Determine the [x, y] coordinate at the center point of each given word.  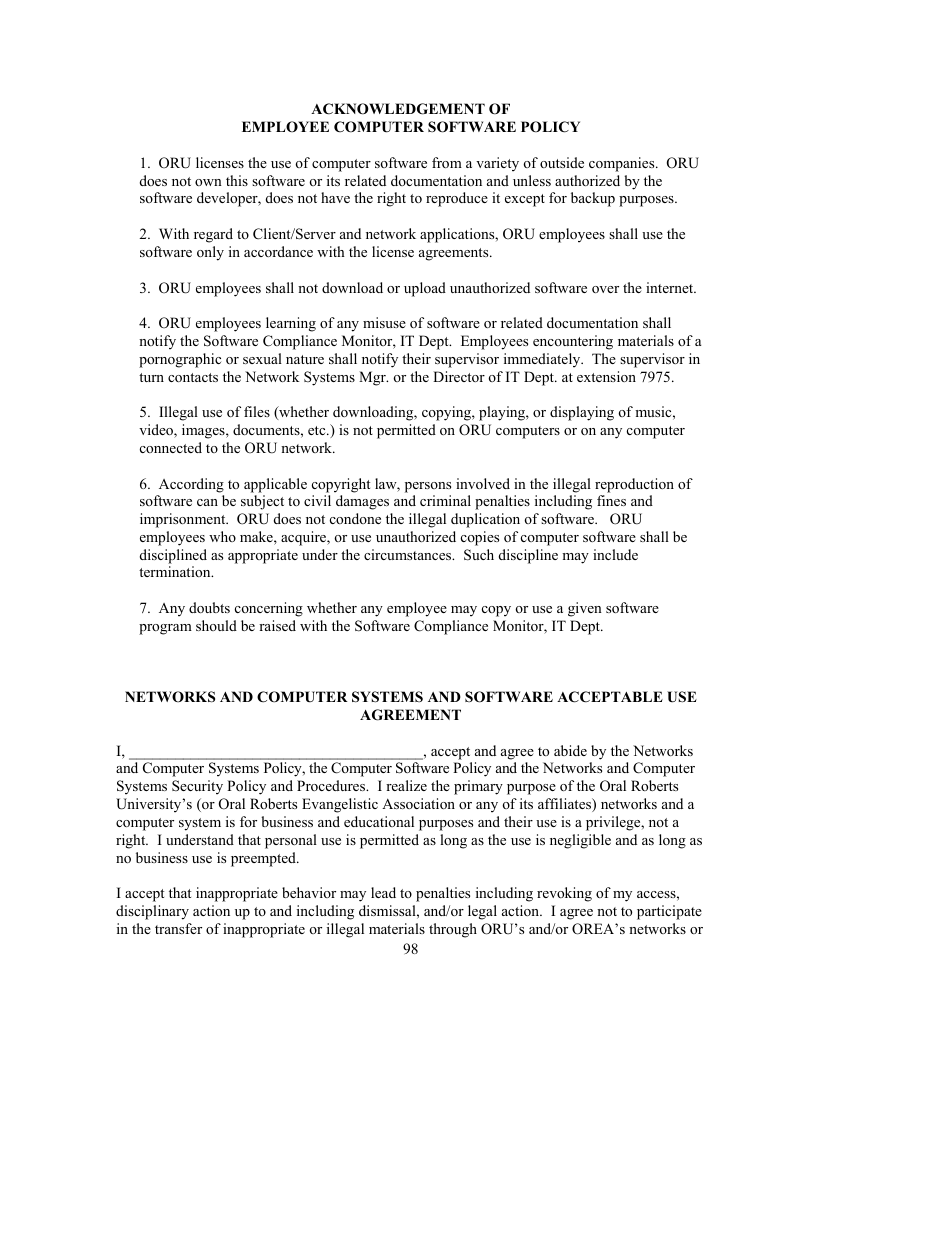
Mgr [373, 378]
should [216, 625]
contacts [193, 377]
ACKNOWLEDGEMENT [398, 109]
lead [383, 892]
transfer [178, 928]
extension [606, 376]
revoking [564, 894]
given [585, 609]
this [237, 180]
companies [623, 164]
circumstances [409, 554]
